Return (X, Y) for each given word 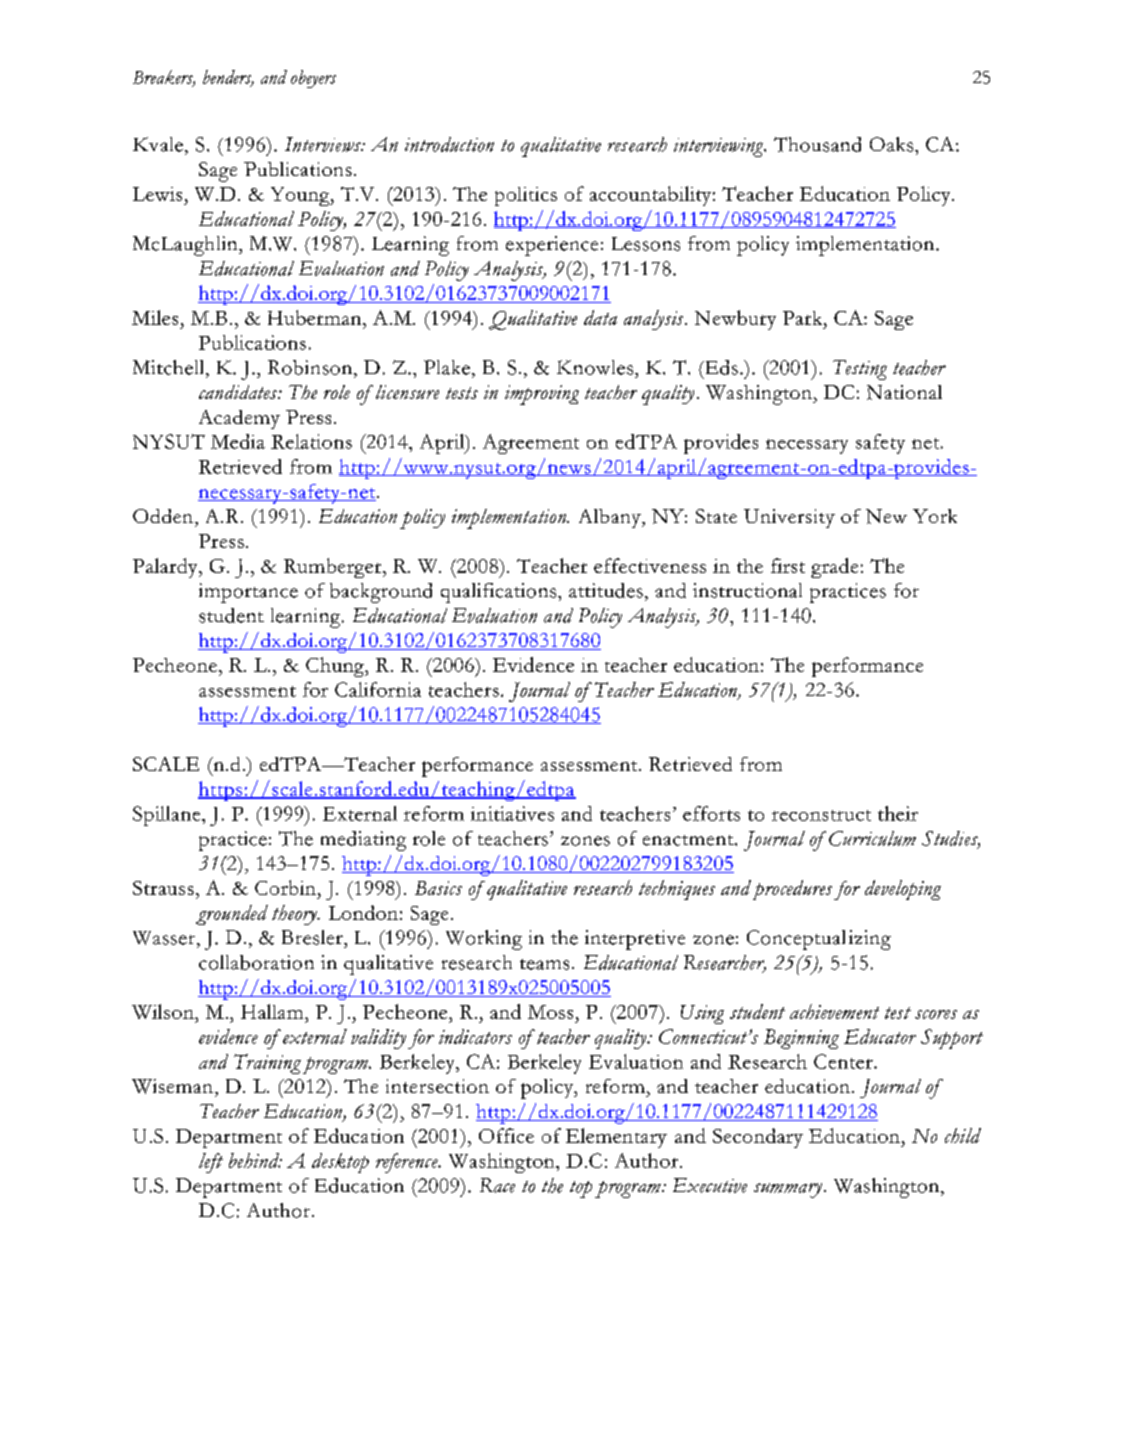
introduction (449, 144)
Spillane (168, 816)
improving (542, 395)
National (904, 392)
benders (228, 78)
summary (788, 1190)
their (898, 813)
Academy (239, 419)
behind (255, 1160)
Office (506, 1135)
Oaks (893, 144)
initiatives (512, 813)
